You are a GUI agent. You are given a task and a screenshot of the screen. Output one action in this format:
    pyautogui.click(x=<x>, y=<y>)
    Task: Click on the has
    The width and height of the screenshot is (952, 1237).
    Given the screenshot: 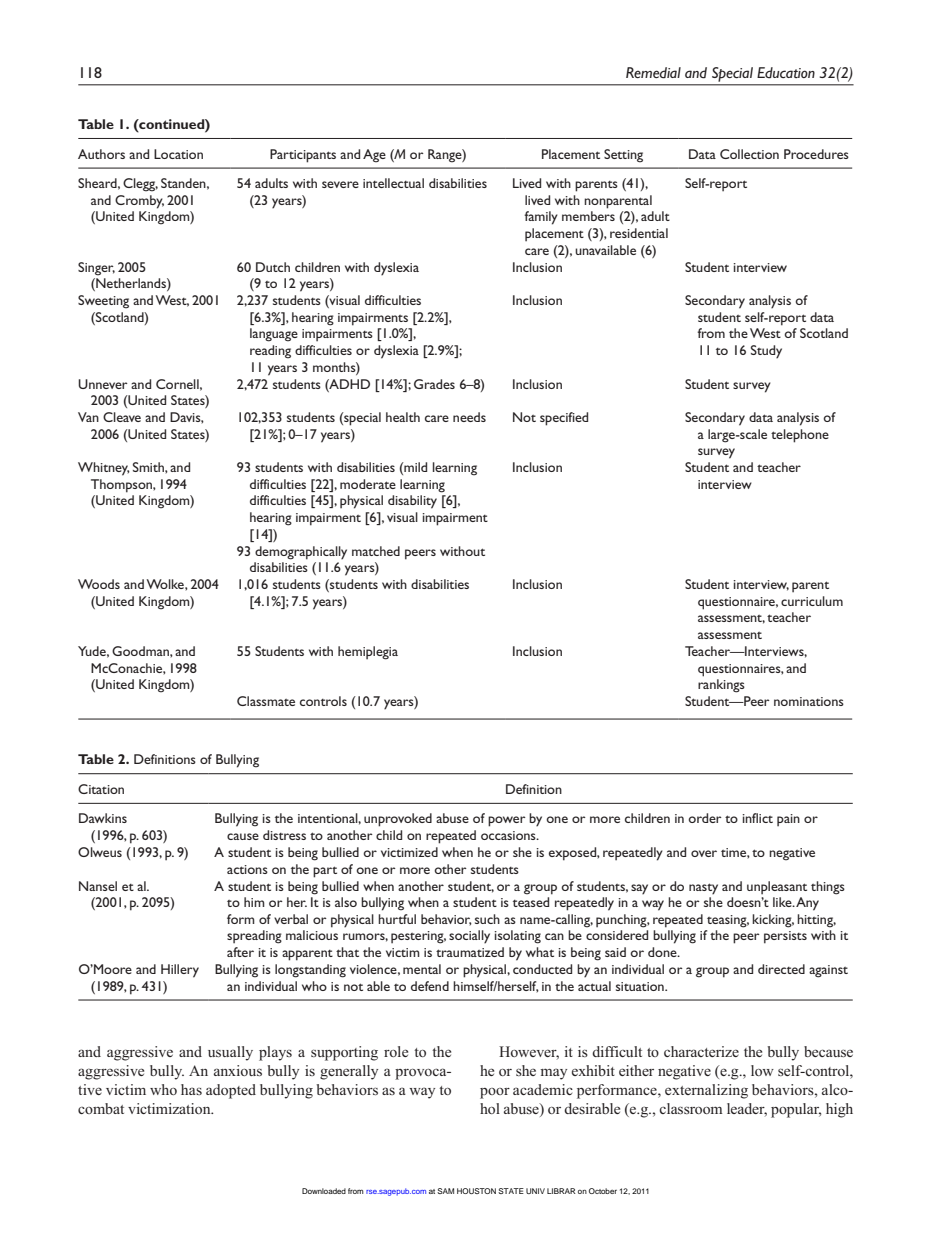 What is the action you would take?
    pyautogui.click(x=191, y=1089)
